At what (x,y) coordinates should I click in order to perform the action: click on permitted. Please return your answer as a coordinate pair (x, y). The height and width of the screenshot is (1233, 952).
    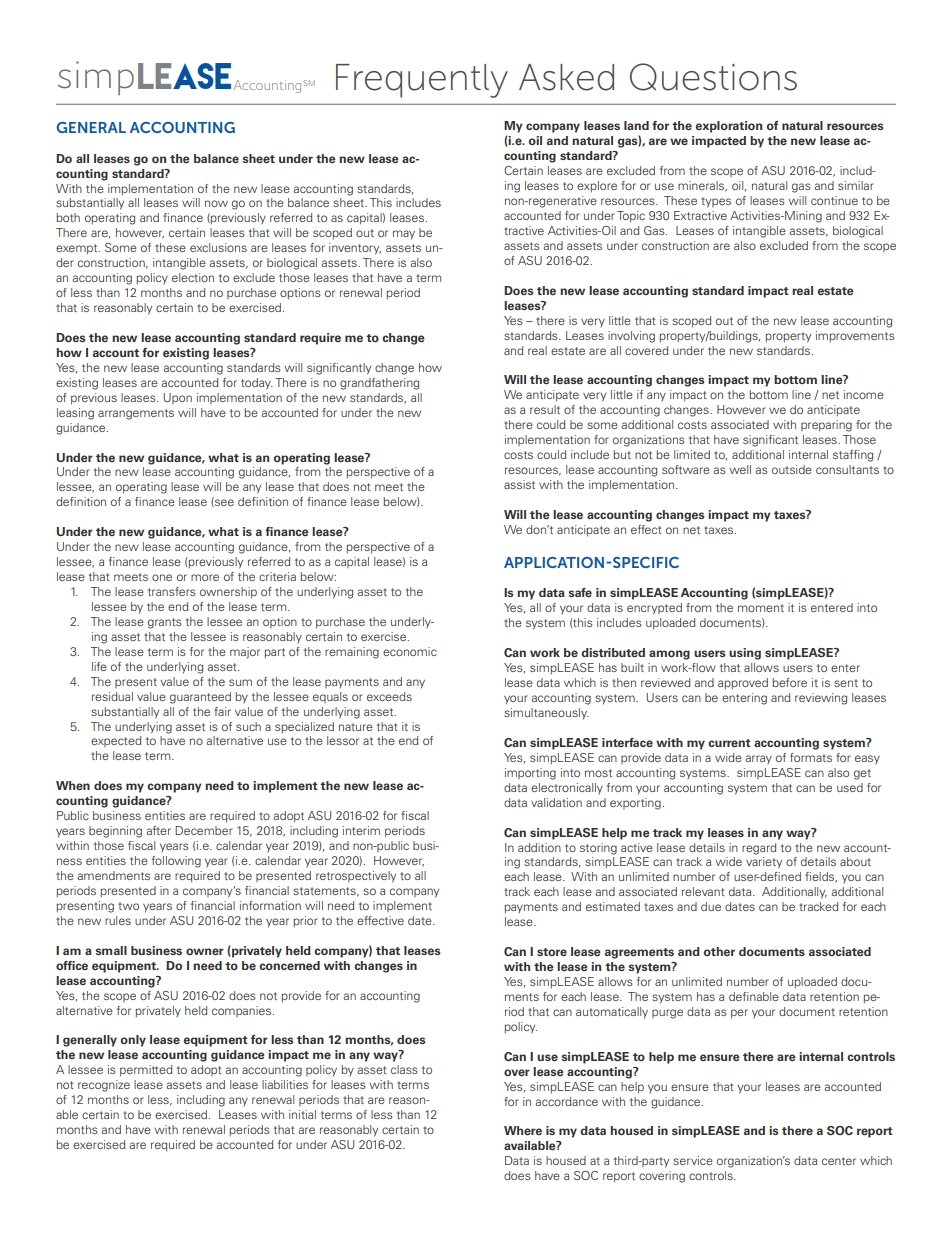
    Looking at the image, I should click on (146, 1071).
